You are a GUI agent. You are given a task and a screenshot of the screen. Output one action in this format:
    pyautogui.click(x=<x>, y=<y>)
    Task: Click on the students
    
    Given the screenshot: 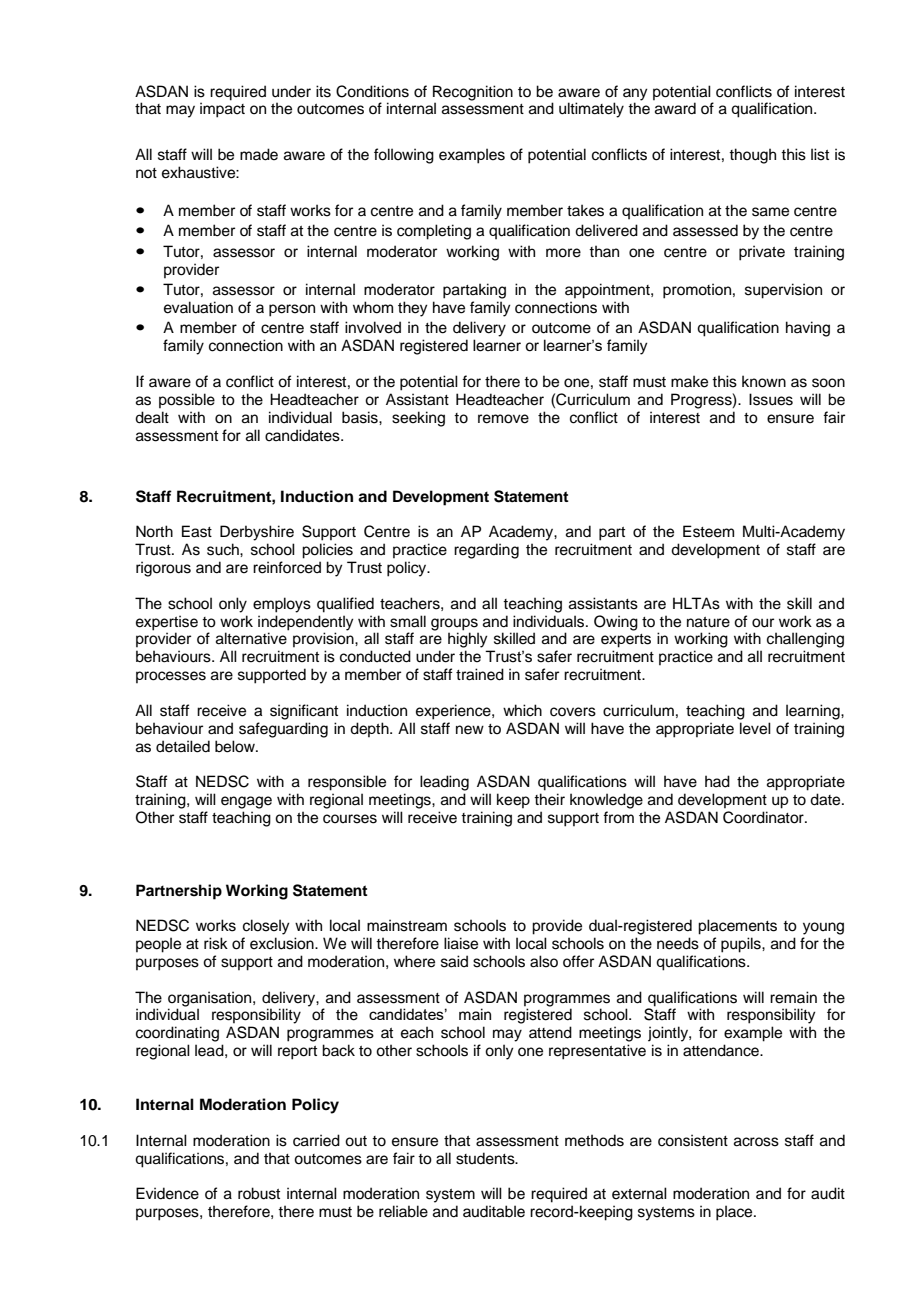 What is the action you would take?
    pyautogui.click(x=486, y=1158)
